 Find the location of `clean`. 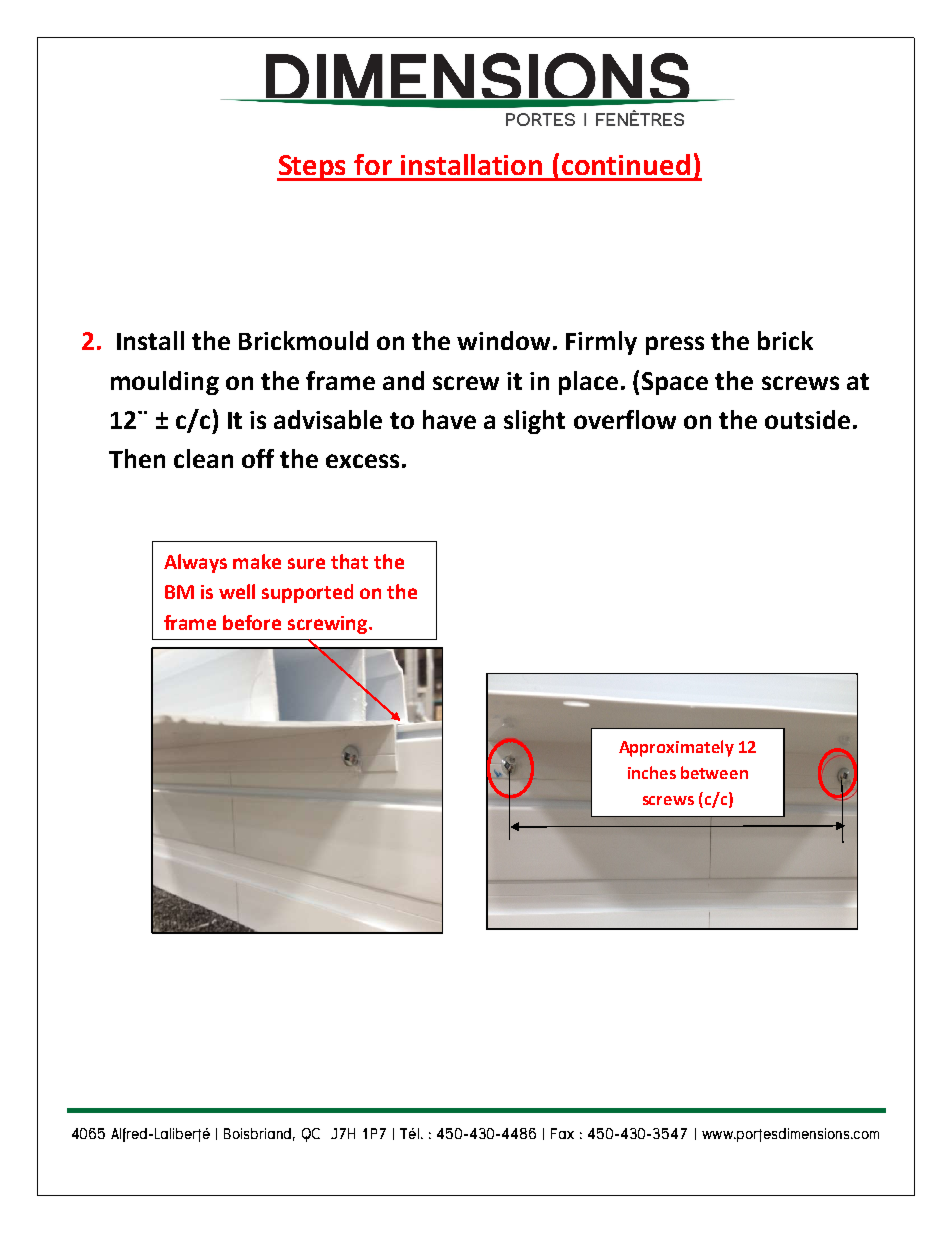

clean is located at coordinates (203, 458).
